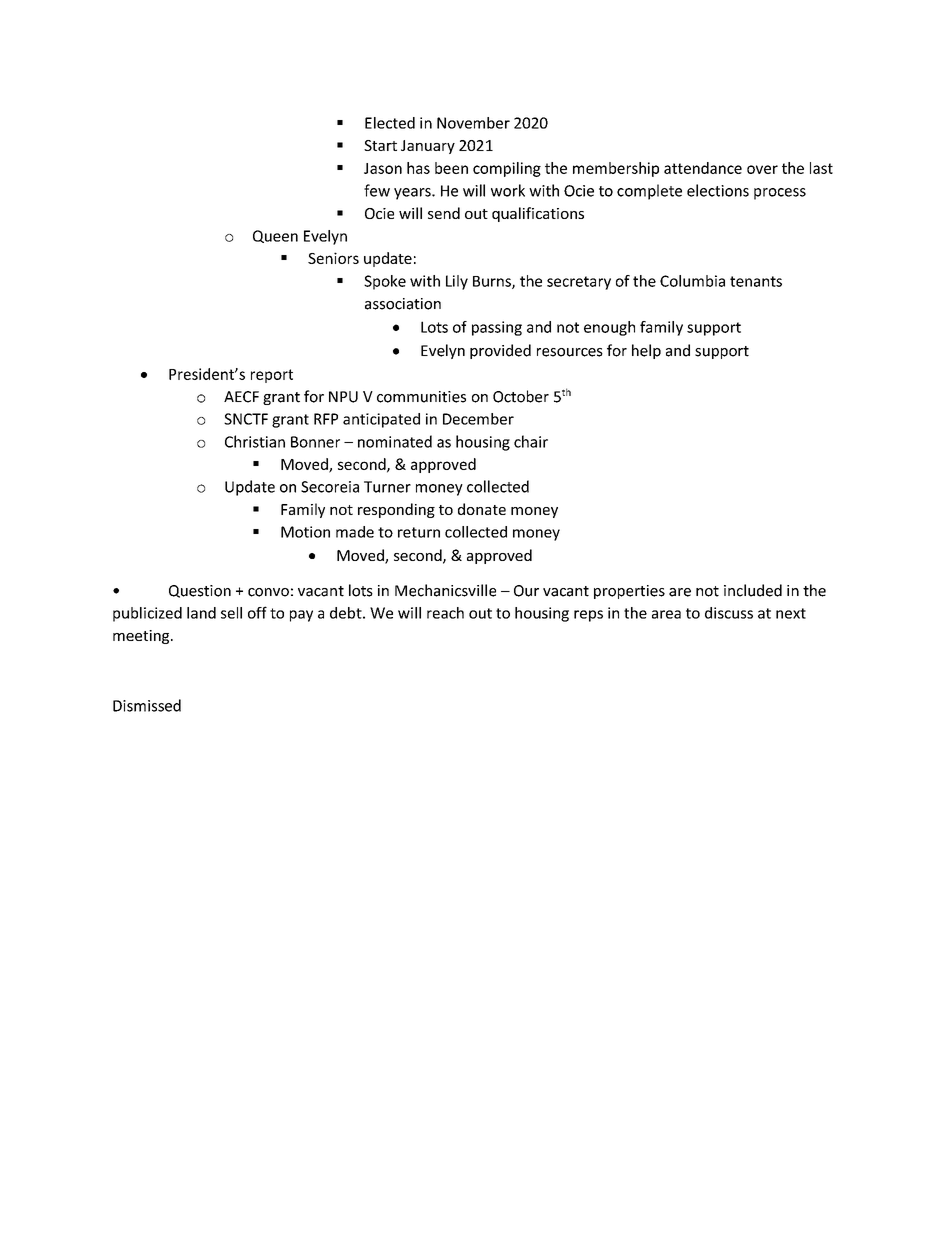  Describe the element at coordinates (762, 169) in the screenshot. I see `over` at that location.
